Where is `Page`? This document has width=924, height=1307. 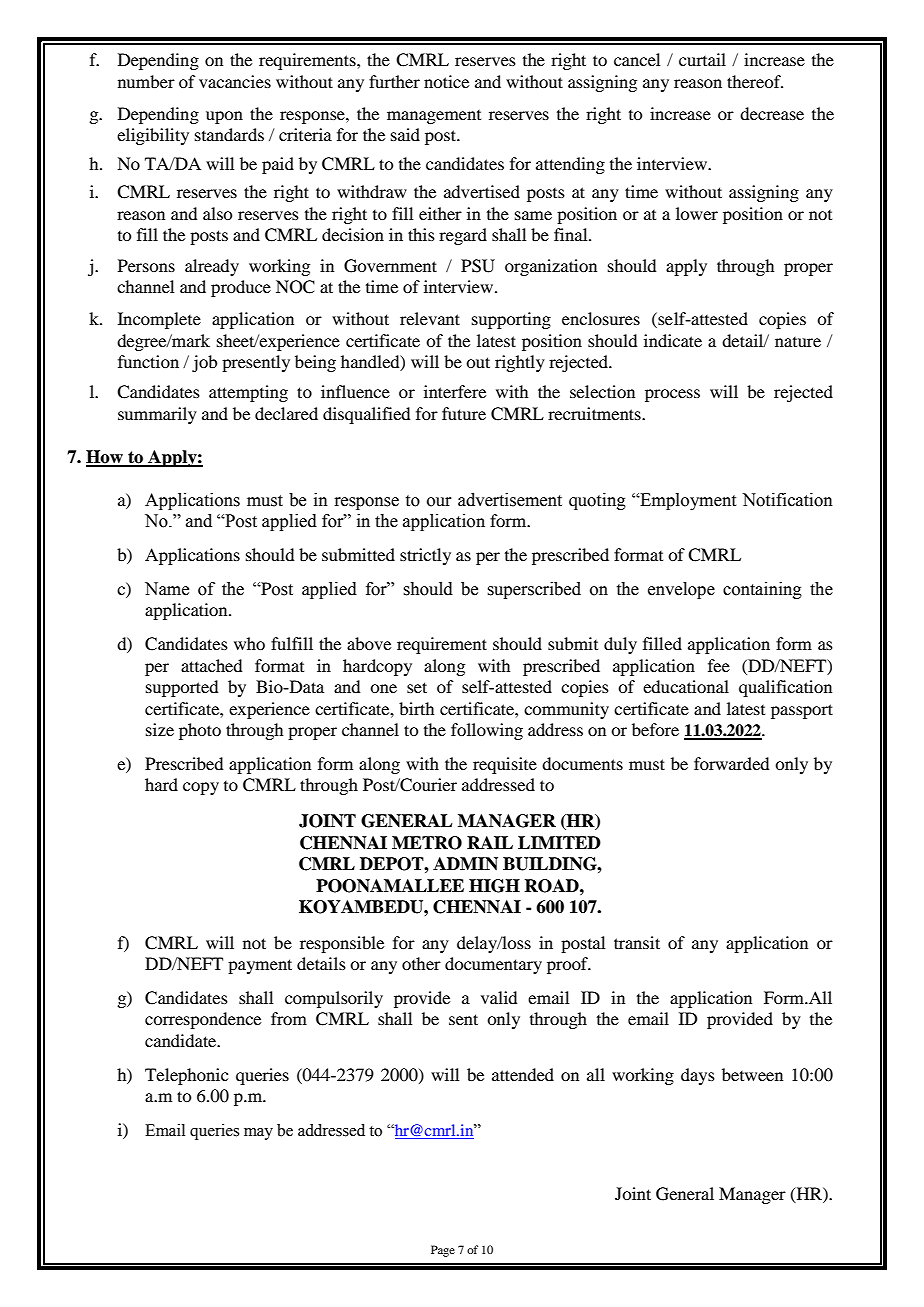 Page is located at coordinates (443, 1251).
